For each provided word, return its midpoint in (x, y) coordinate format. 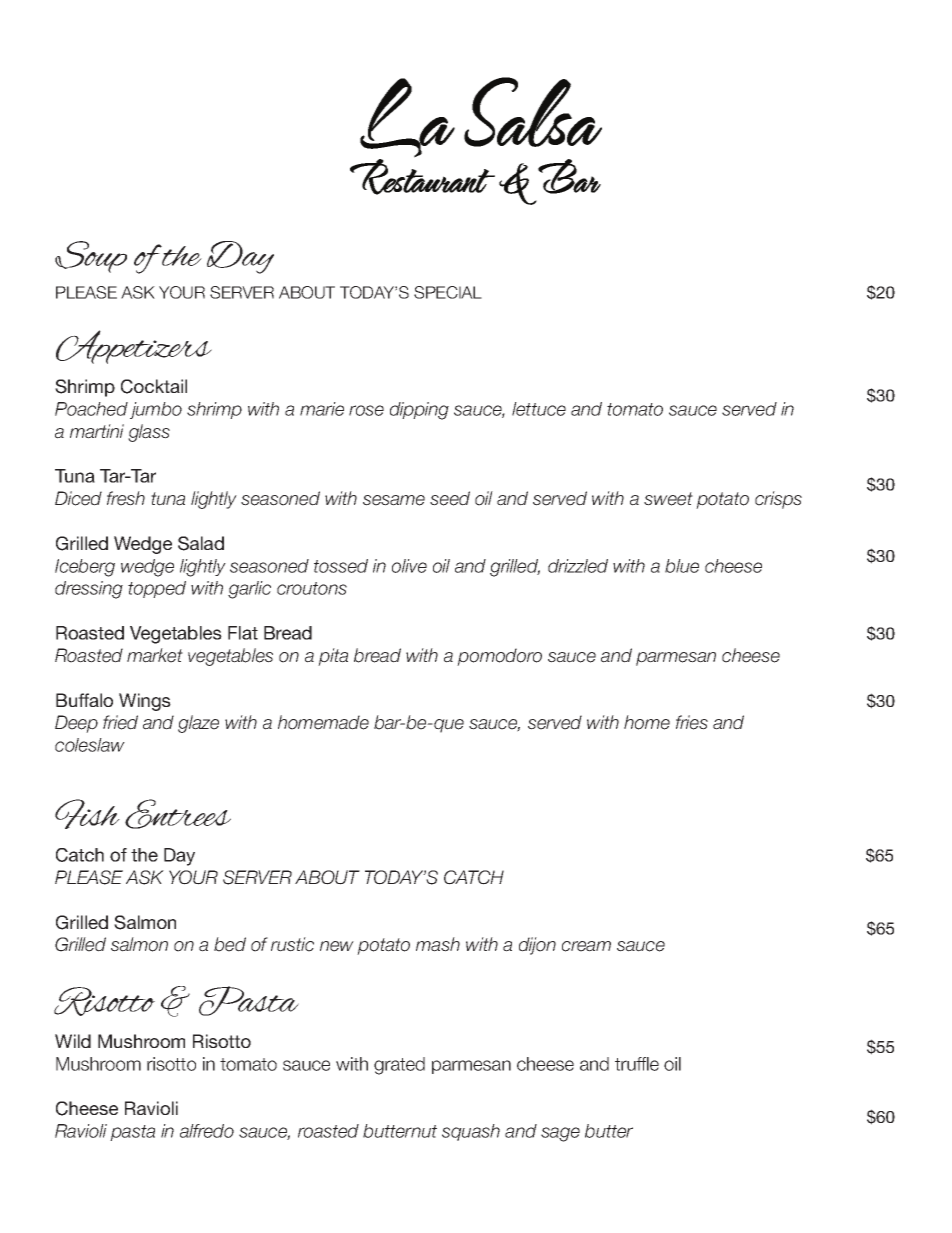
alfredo (207, 1131)
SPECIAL (448, 292)
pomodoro (499, 657)
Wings (145, 702)
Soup (91, 257)
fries (692, 722)
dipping (419, 411)
